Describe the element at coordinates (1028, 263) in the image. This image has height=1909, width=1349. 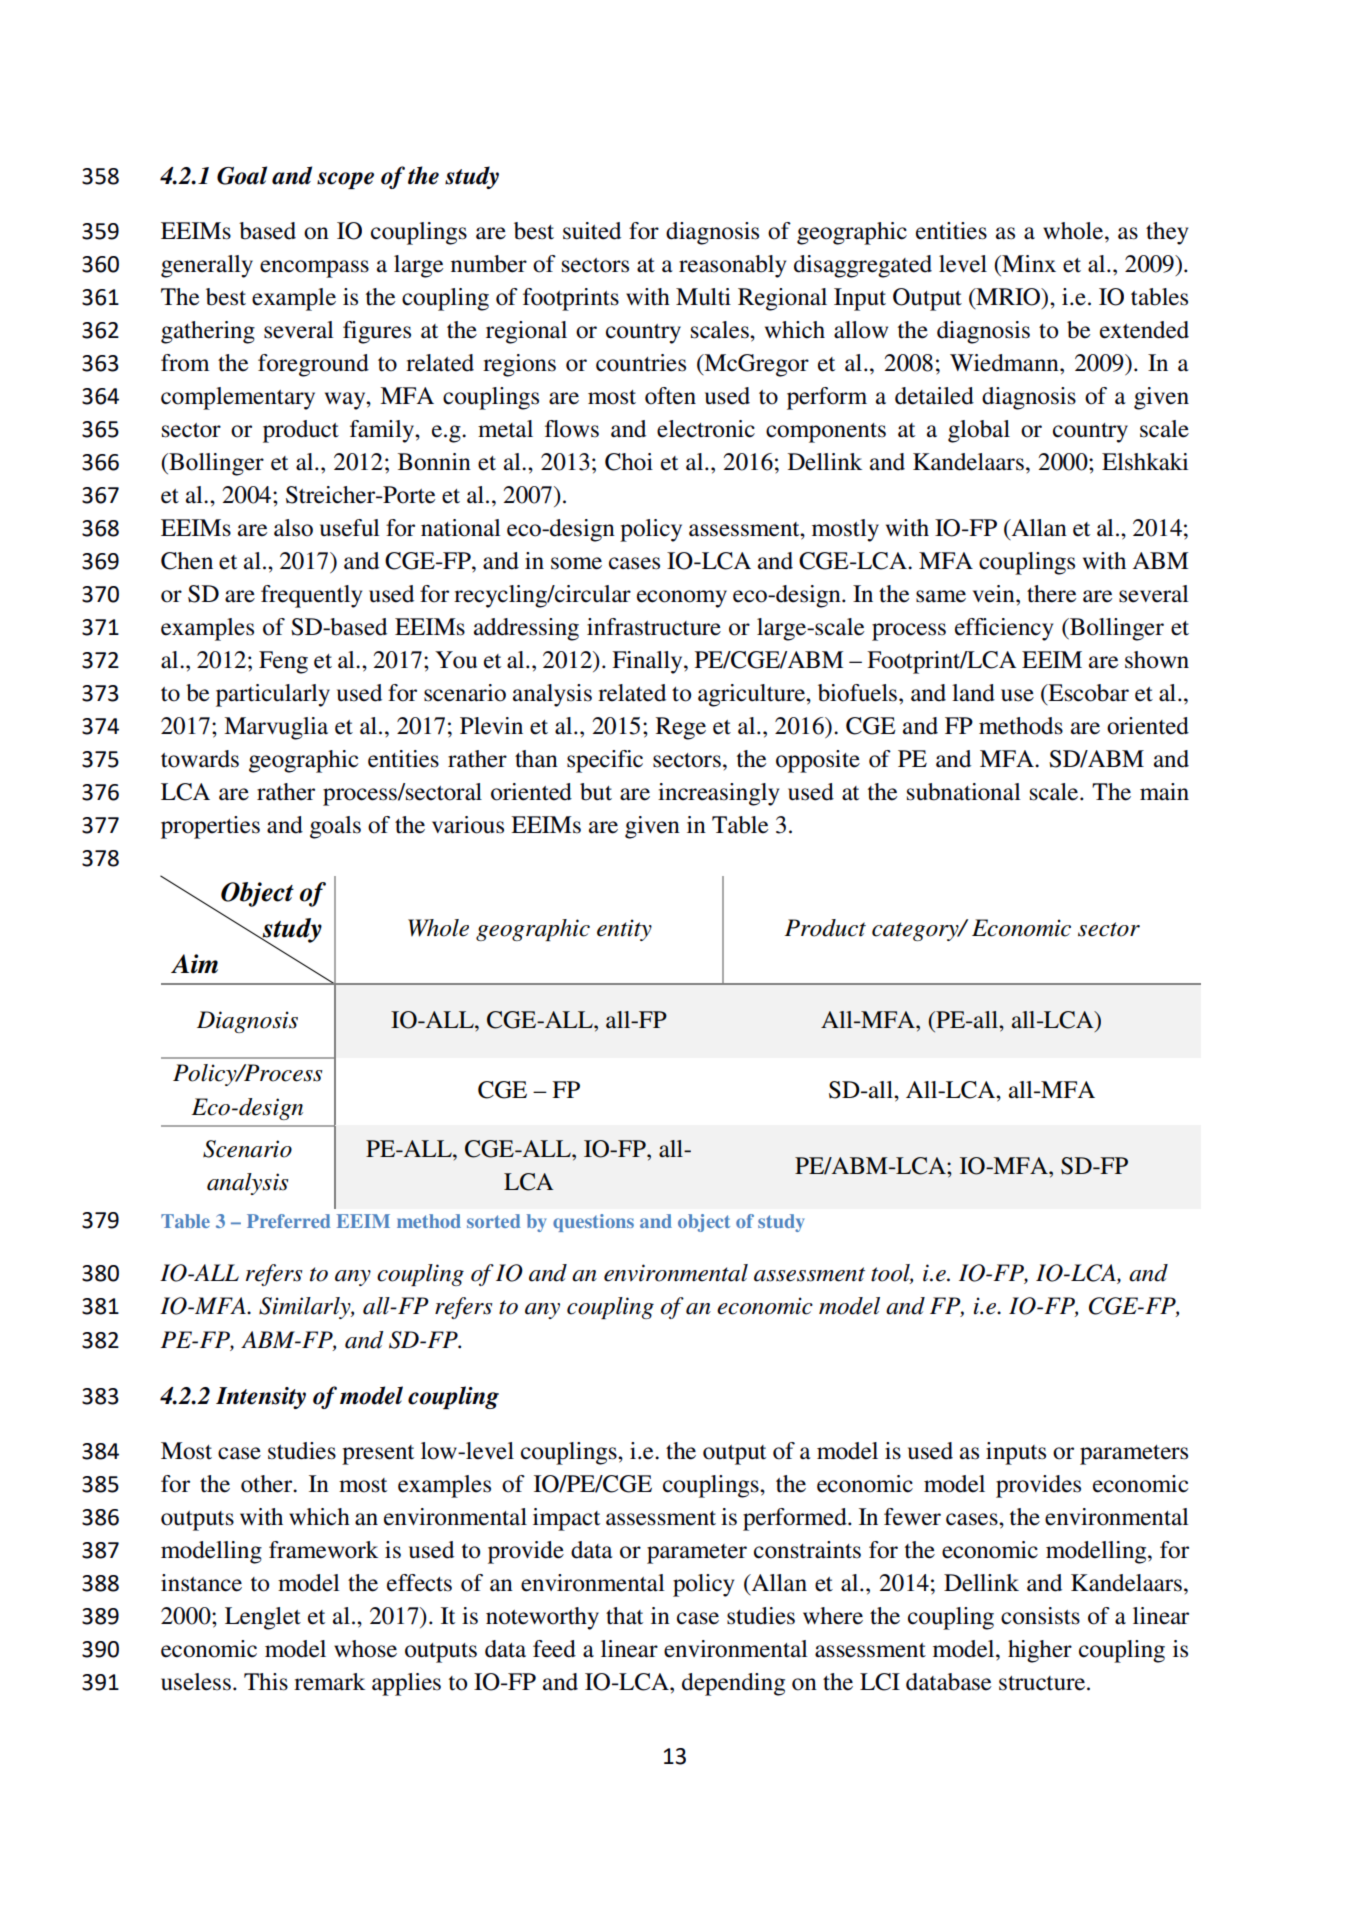
I see `Minx` at that location.
